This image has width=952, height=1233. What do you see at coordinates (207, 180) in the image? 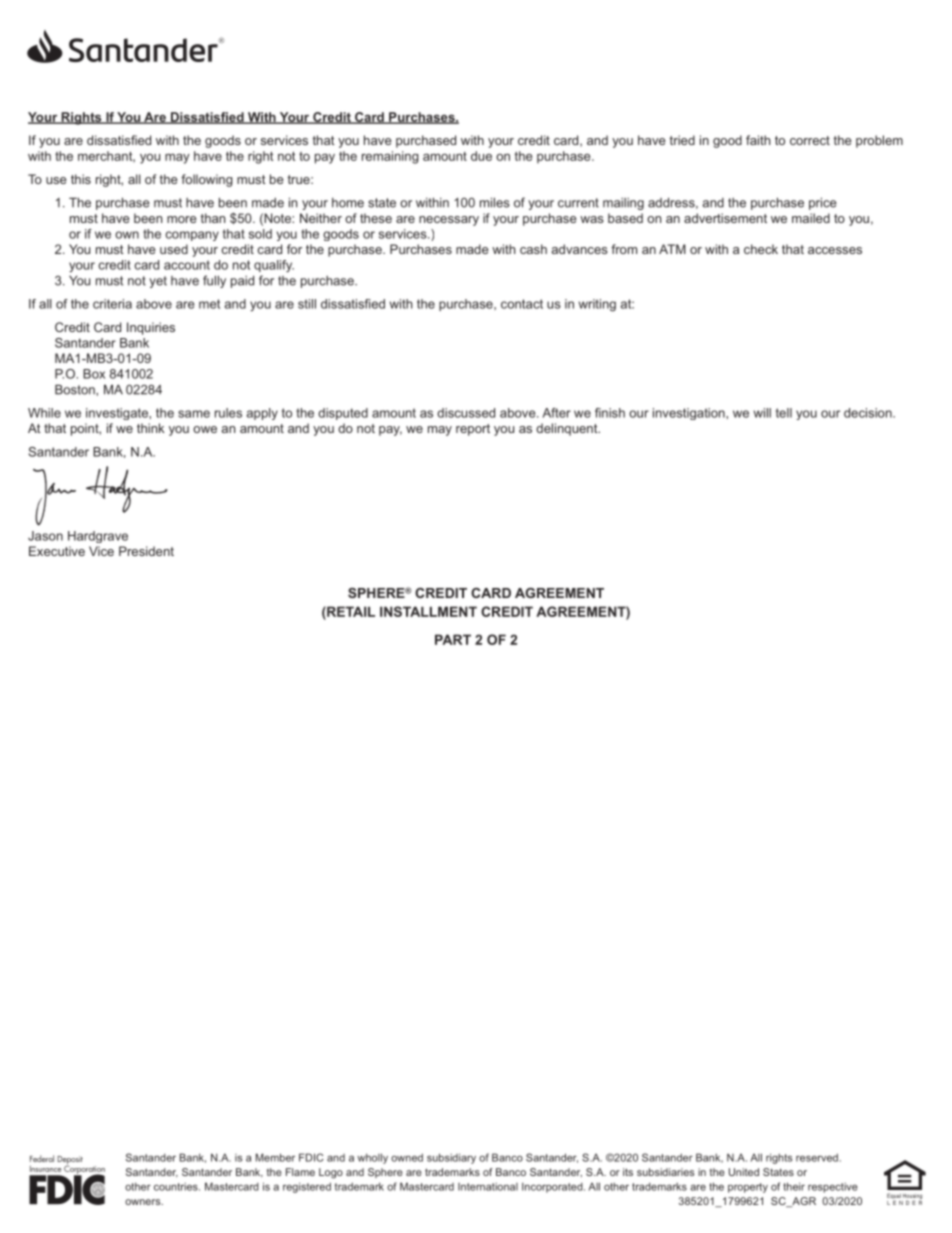
I see `following` at bounding box center [207, 180].
